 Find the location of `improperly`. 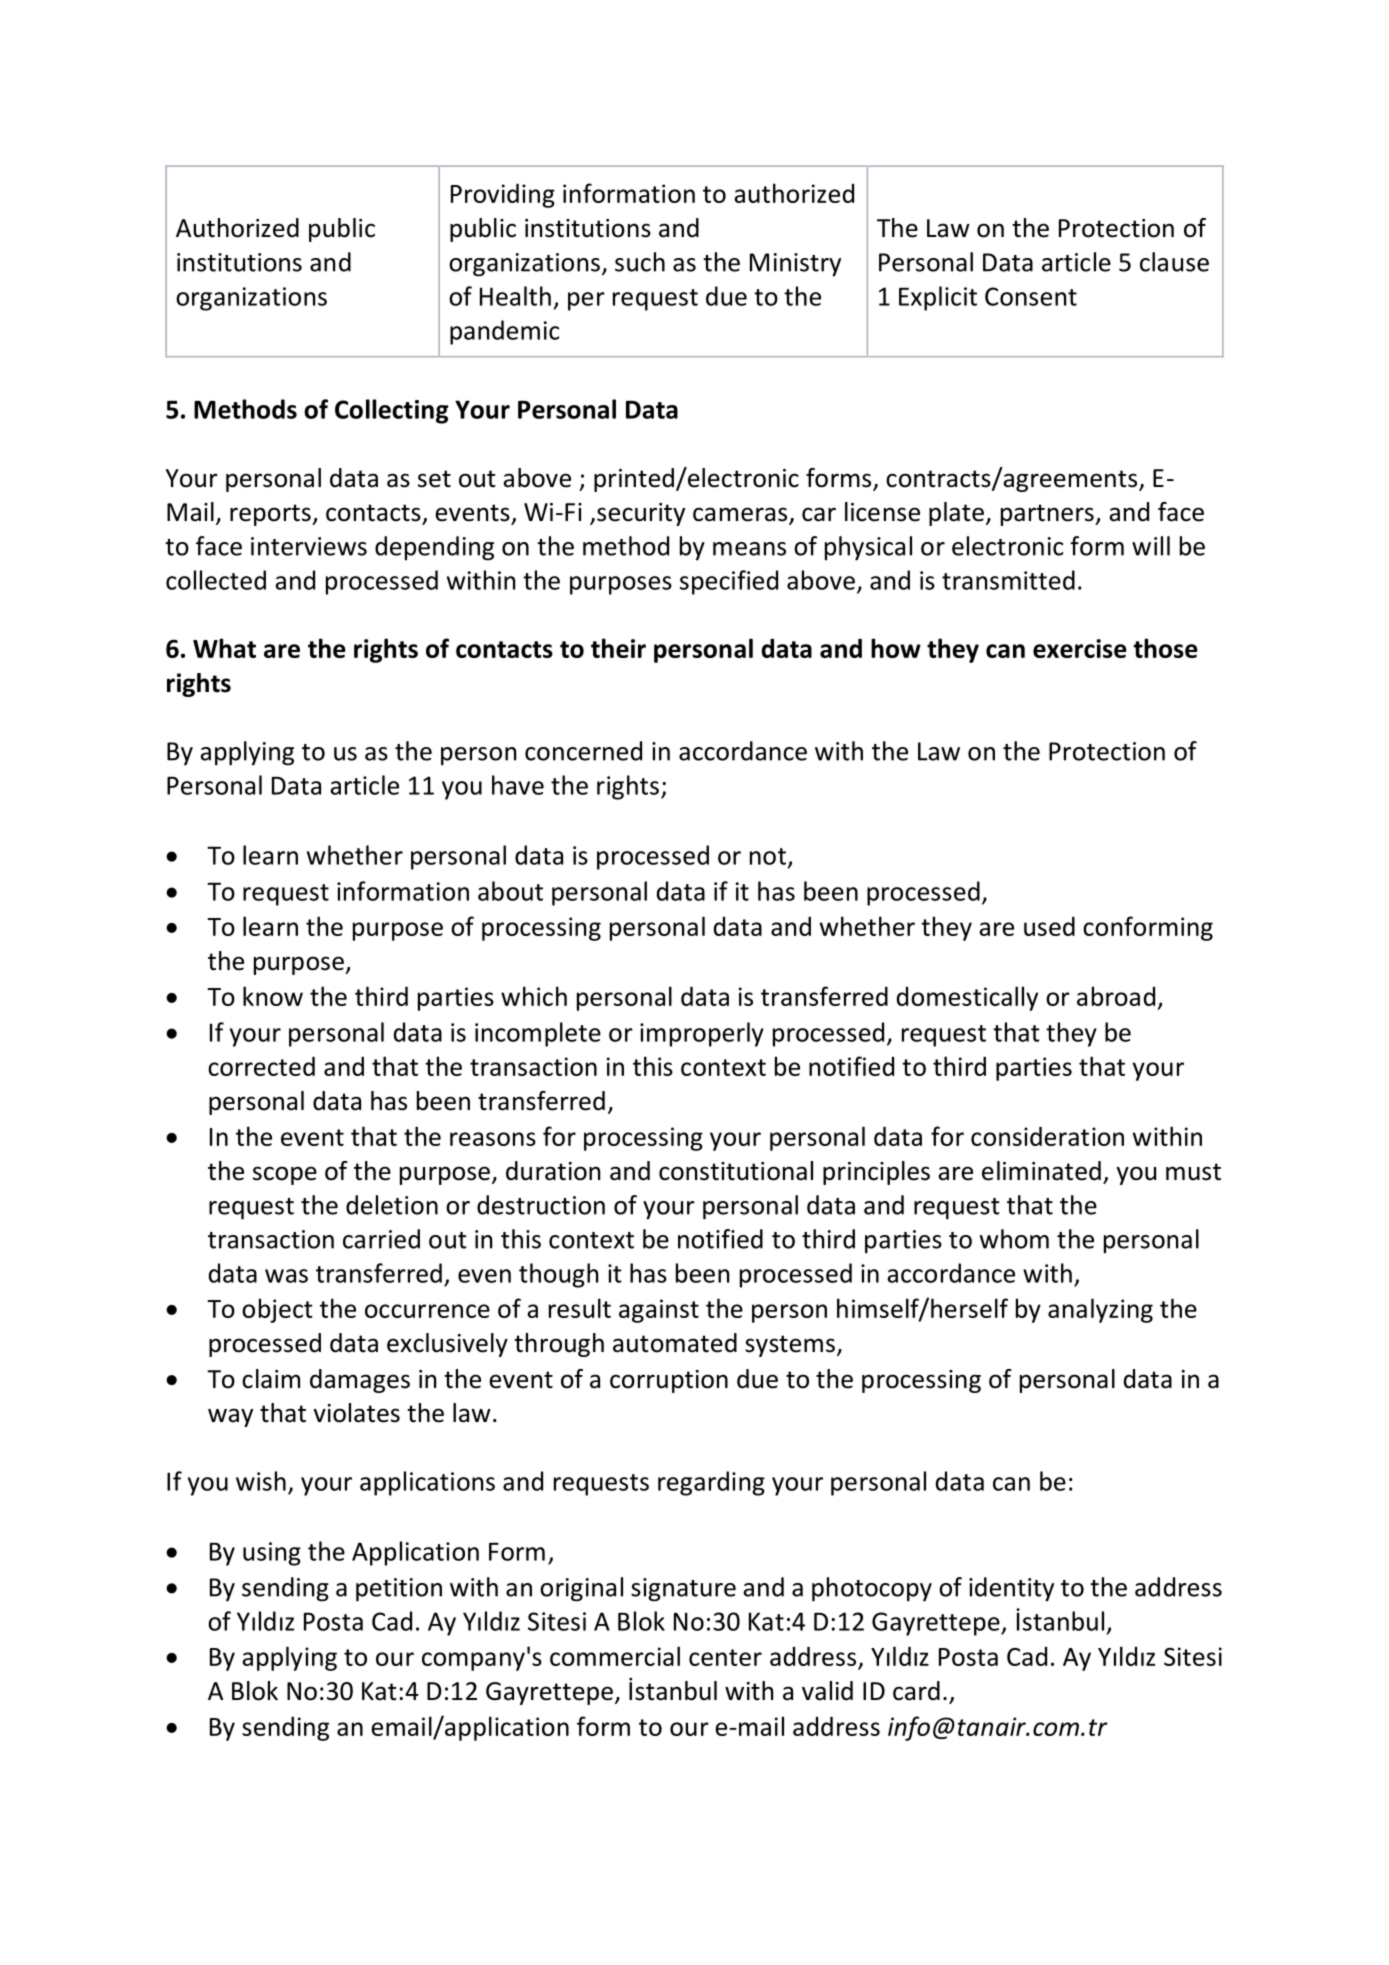

improperly is located at coordinates (702, 1034).
